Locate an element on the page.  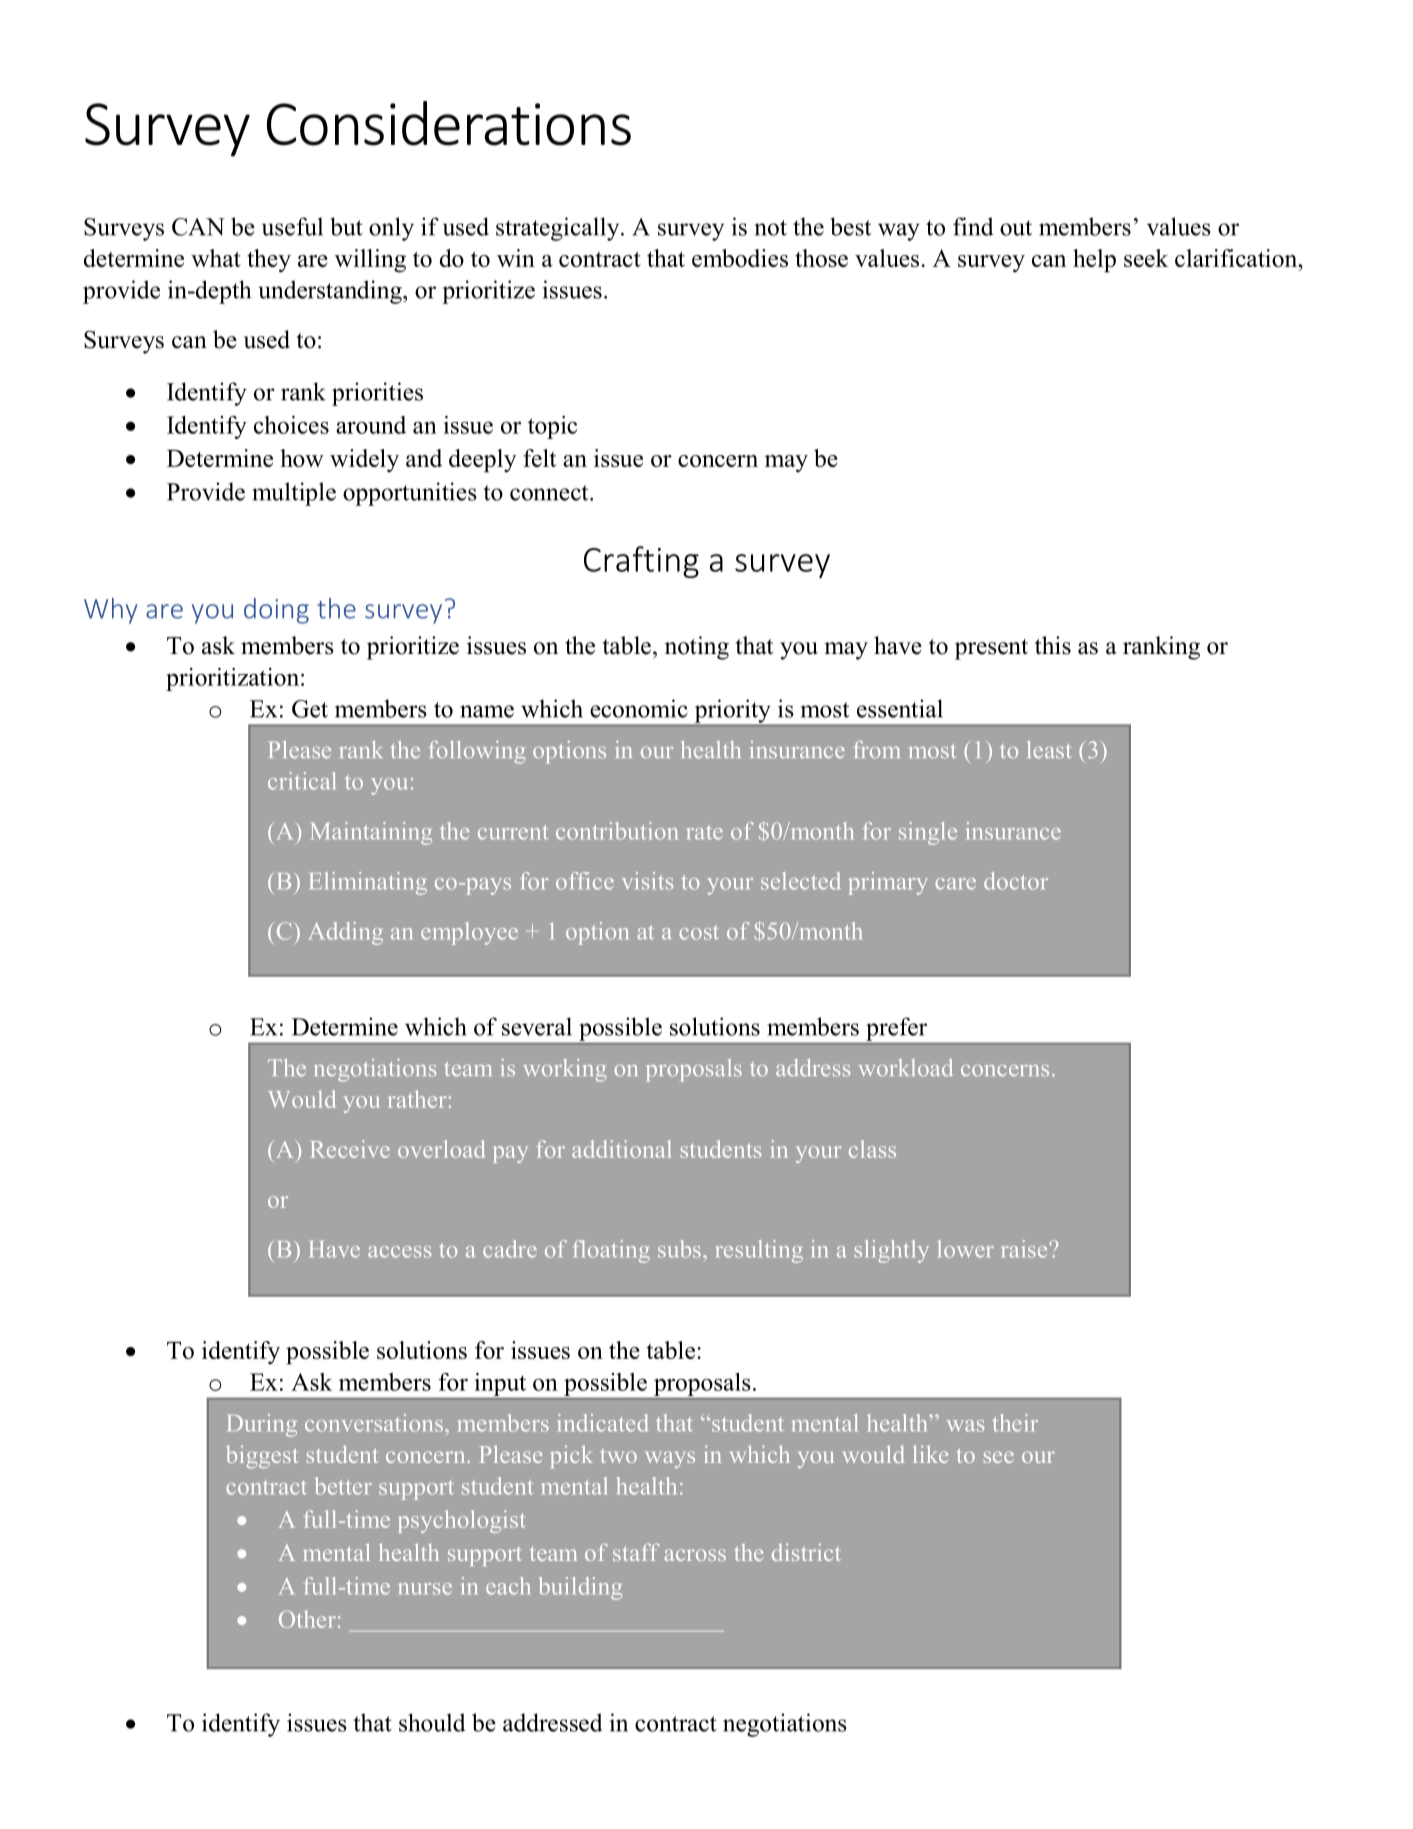
embodies is located at coordinates (740, 258).
